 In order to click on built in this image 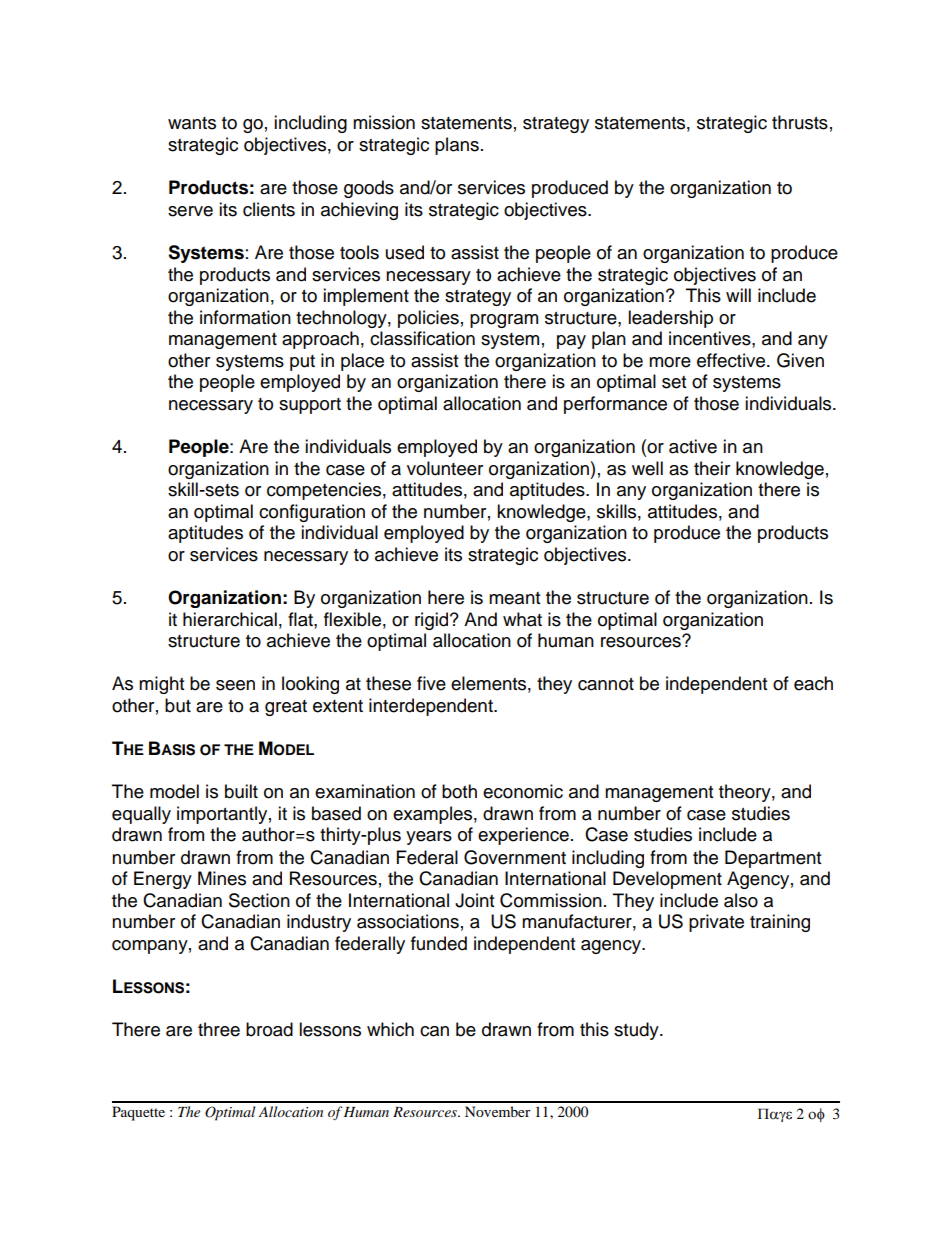, I will do `click(241, 791)`.
